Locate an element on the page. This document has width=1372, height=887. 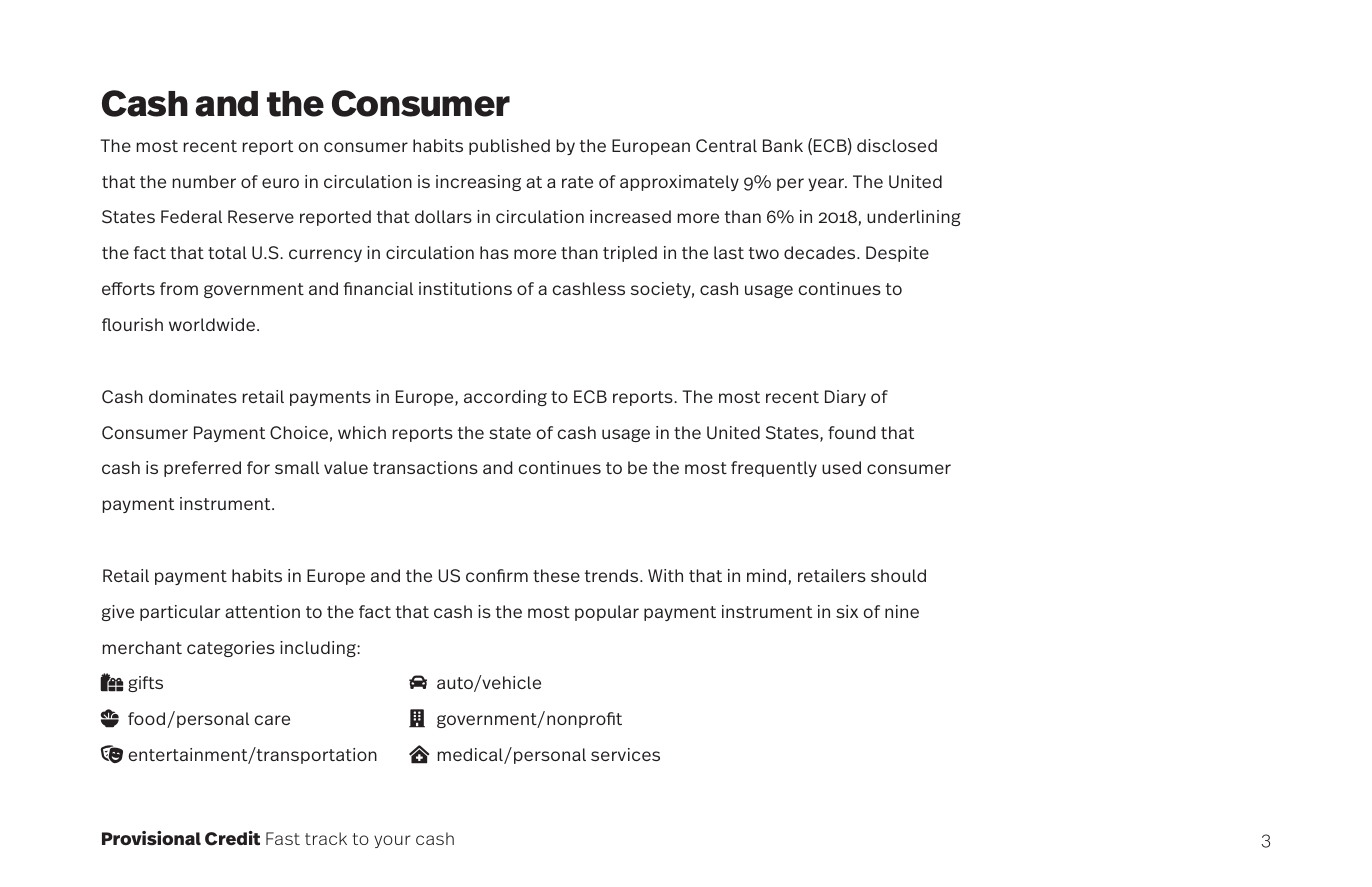
year is located at coordinates (827, 184).
